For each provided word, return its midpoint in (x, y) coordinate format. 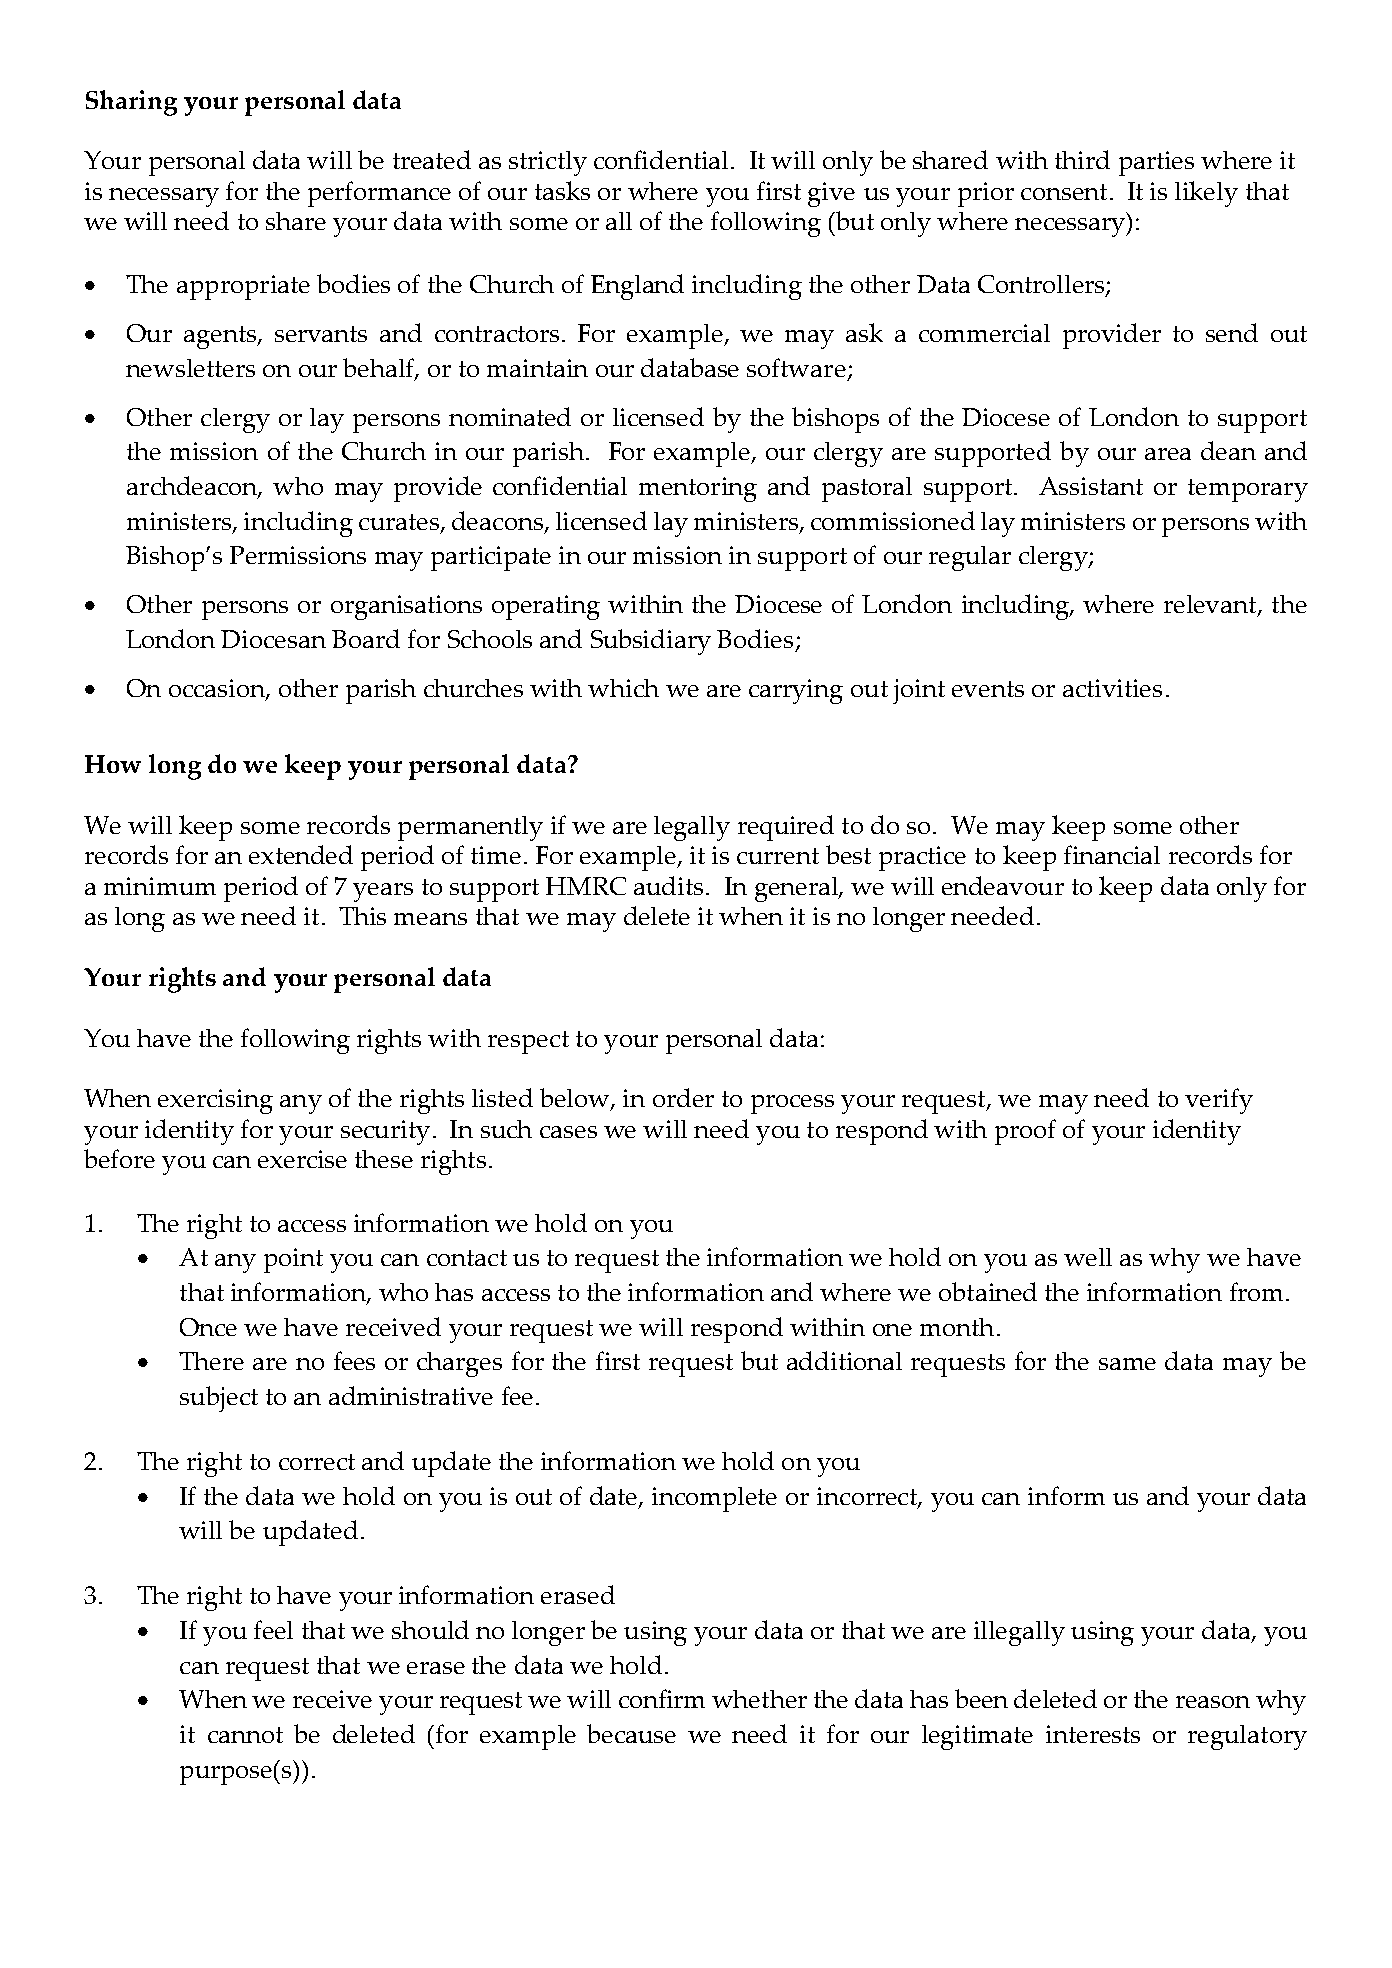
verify (1219, 1101)
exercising (215, 1101)
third (1082, 159)
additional (844, 1360)
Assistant (1091, 486)
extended (301, 854)
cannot (245, 1735)
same (1127, 1364)
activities (1112, 688)
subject (219, 1399)
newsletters (190, 368)
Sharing (131, 103)
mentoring (698, 489)
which (623, 688)
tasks (562, 190)
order (683, 1097)
